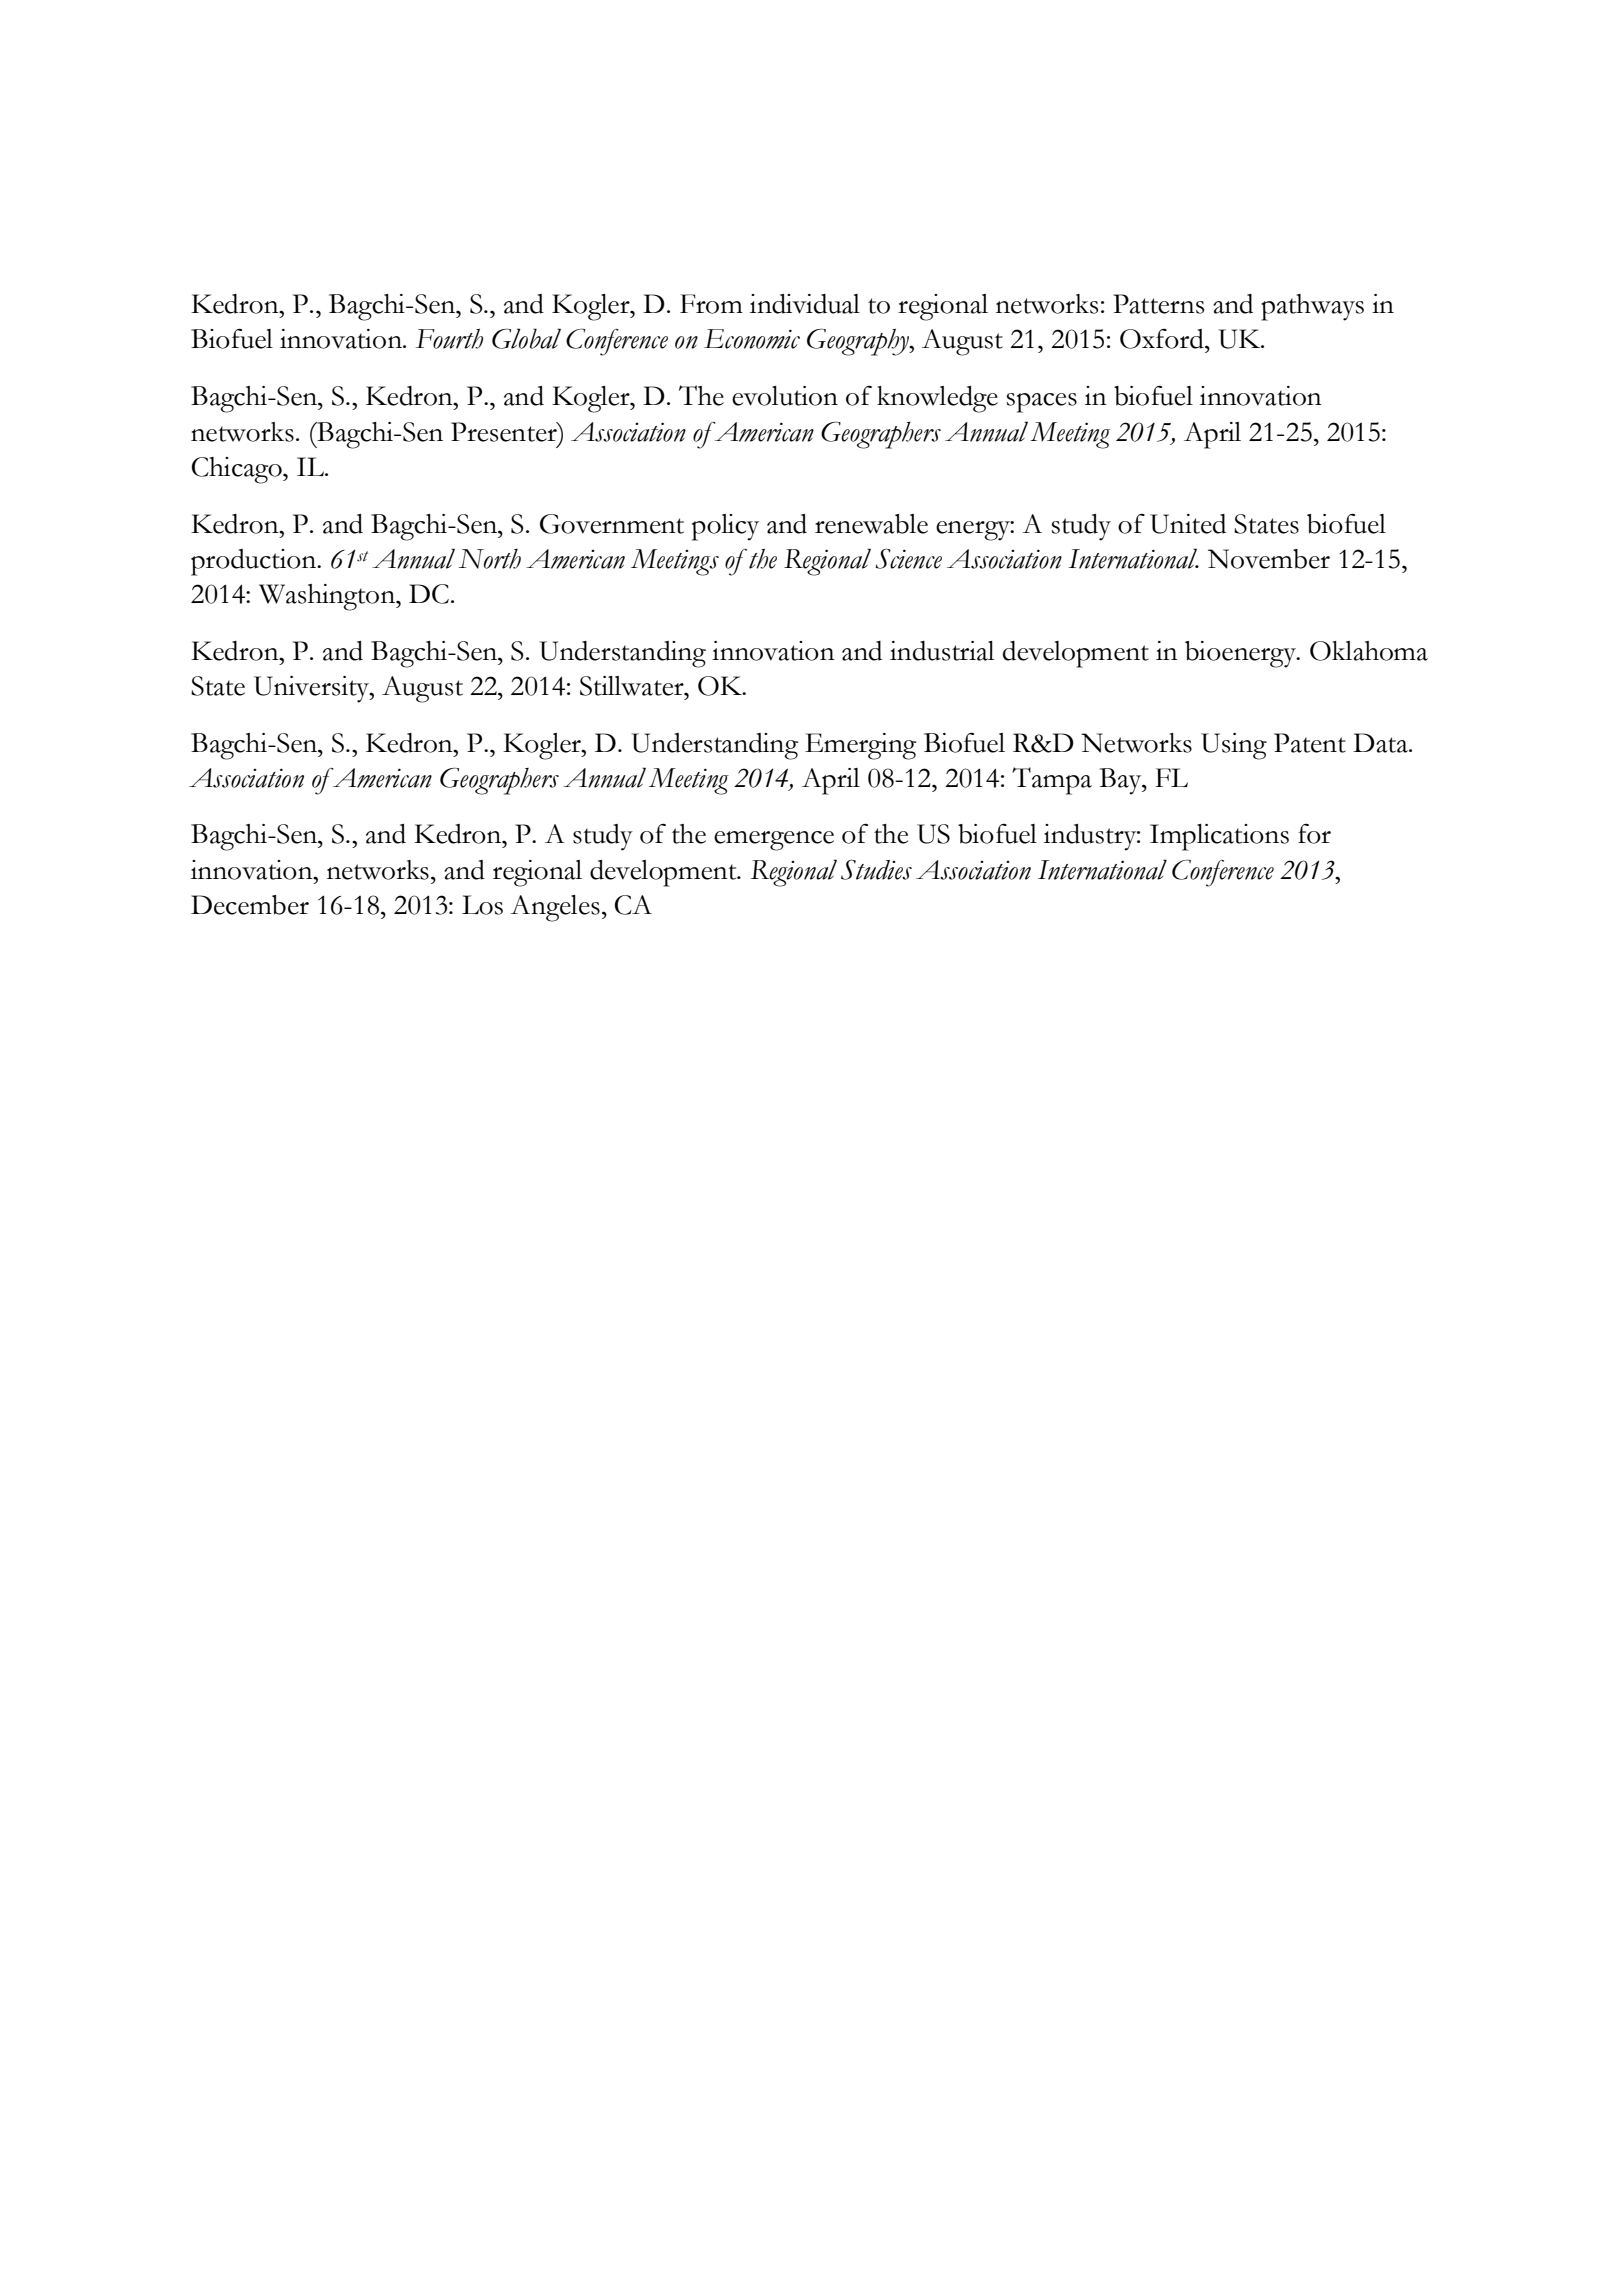 The width and height of the screenshot is (1620, 2291). Describe the element at coordinates (1188, 524) in the screenshot. I see `United` at that location.
